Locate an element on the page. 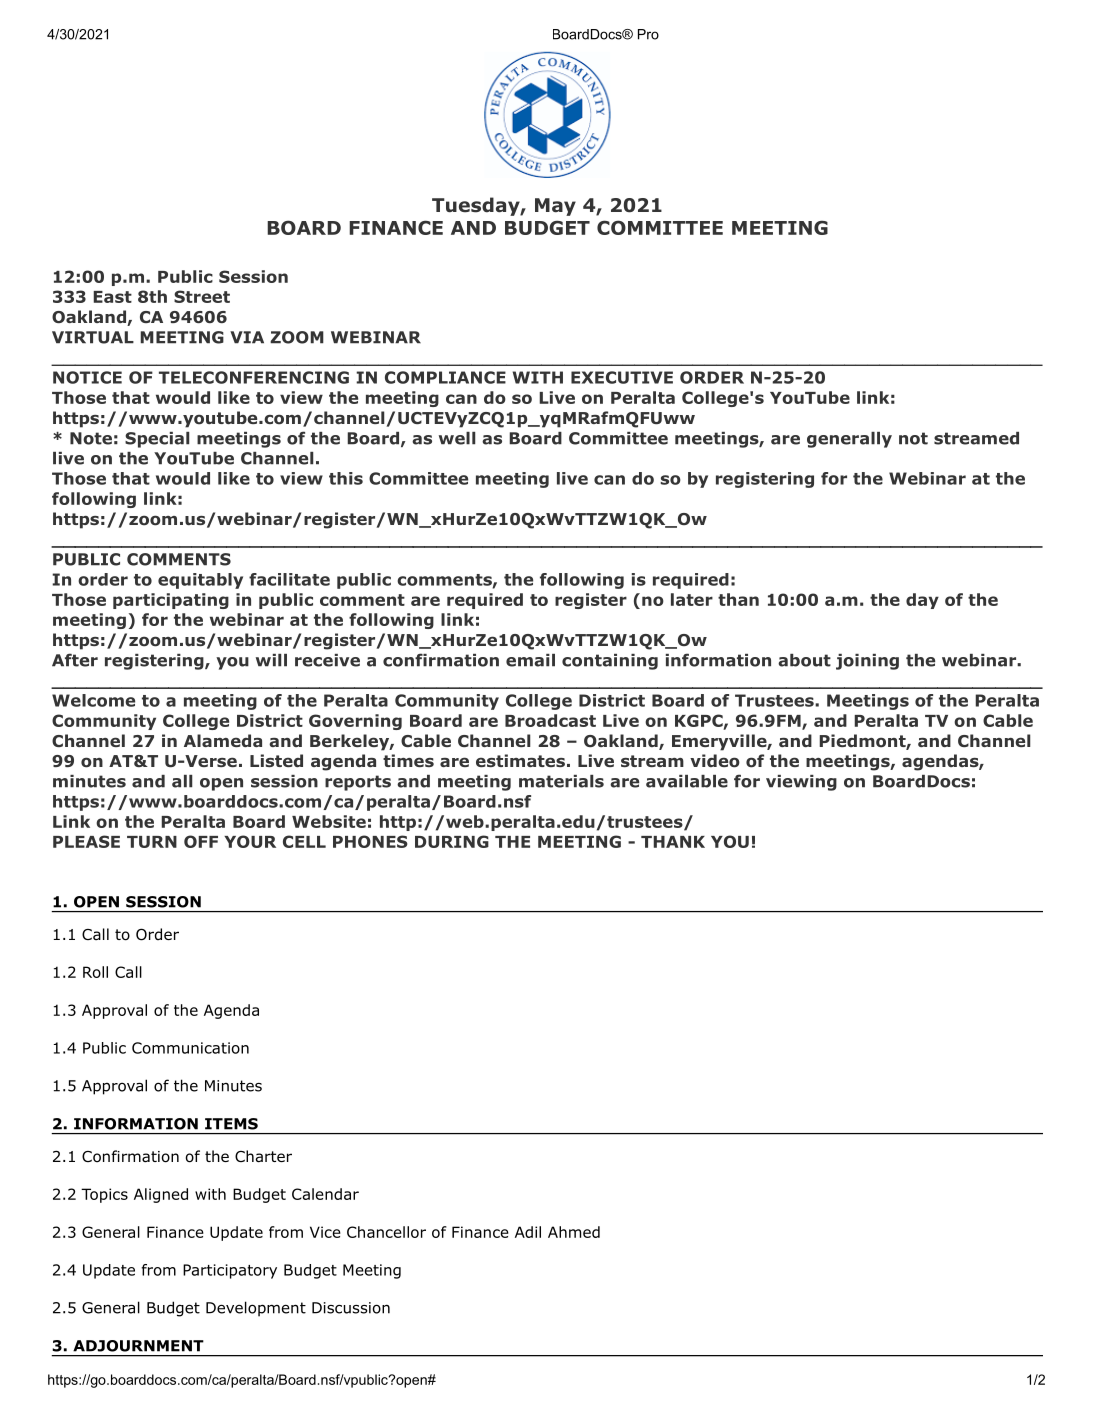 The height and width of the document is (1415, 1093). participating is located at coordinates (171, 601).
